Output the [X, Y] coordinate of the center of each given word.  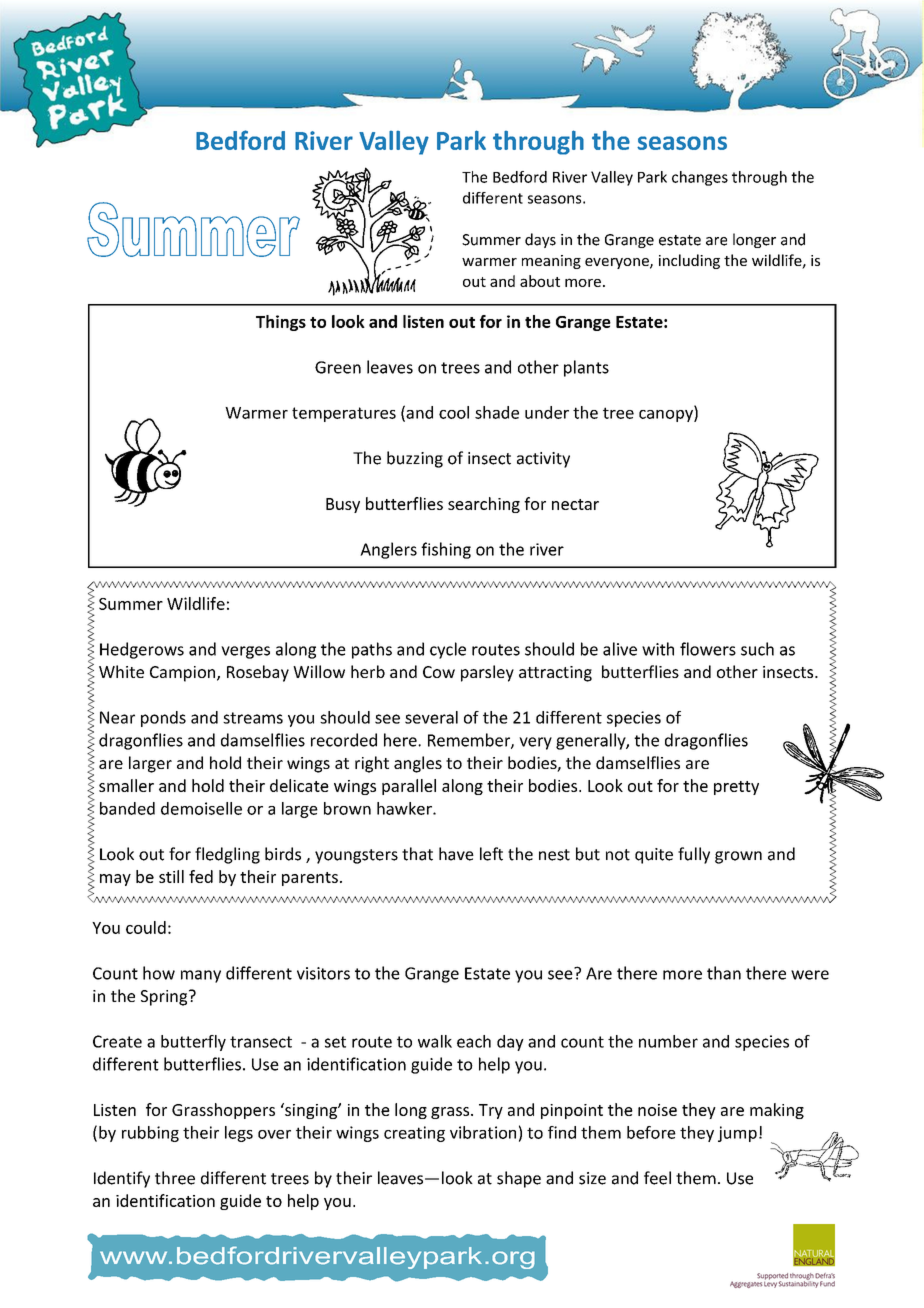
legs [239, 1134]
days [540, 240]
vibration [483, 1132]
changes [700, 178]
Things [281, 323]
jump [737, 1134]
